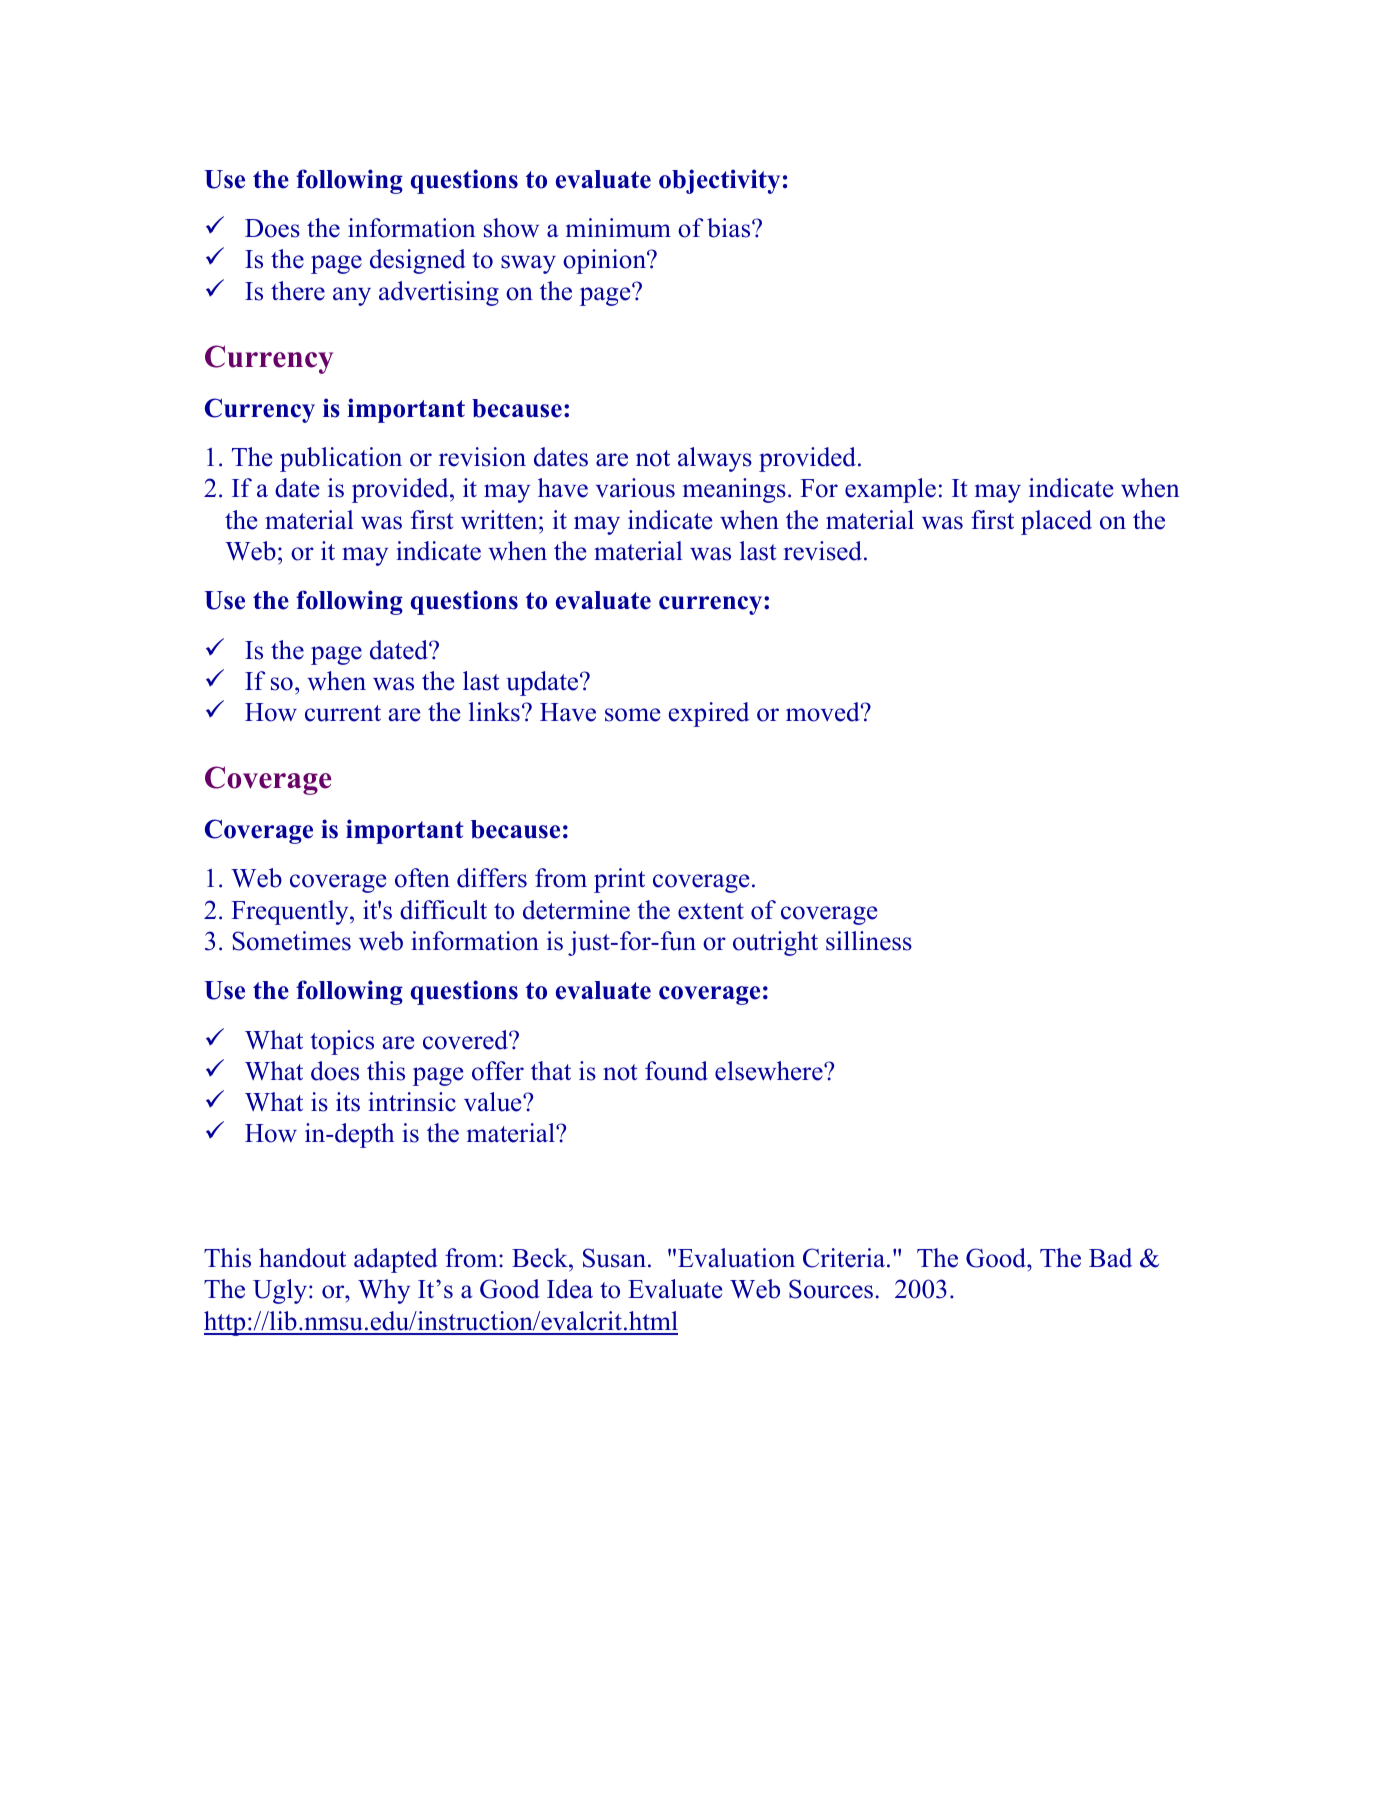  I want to click on Evaluation, so click(736, 1258).
